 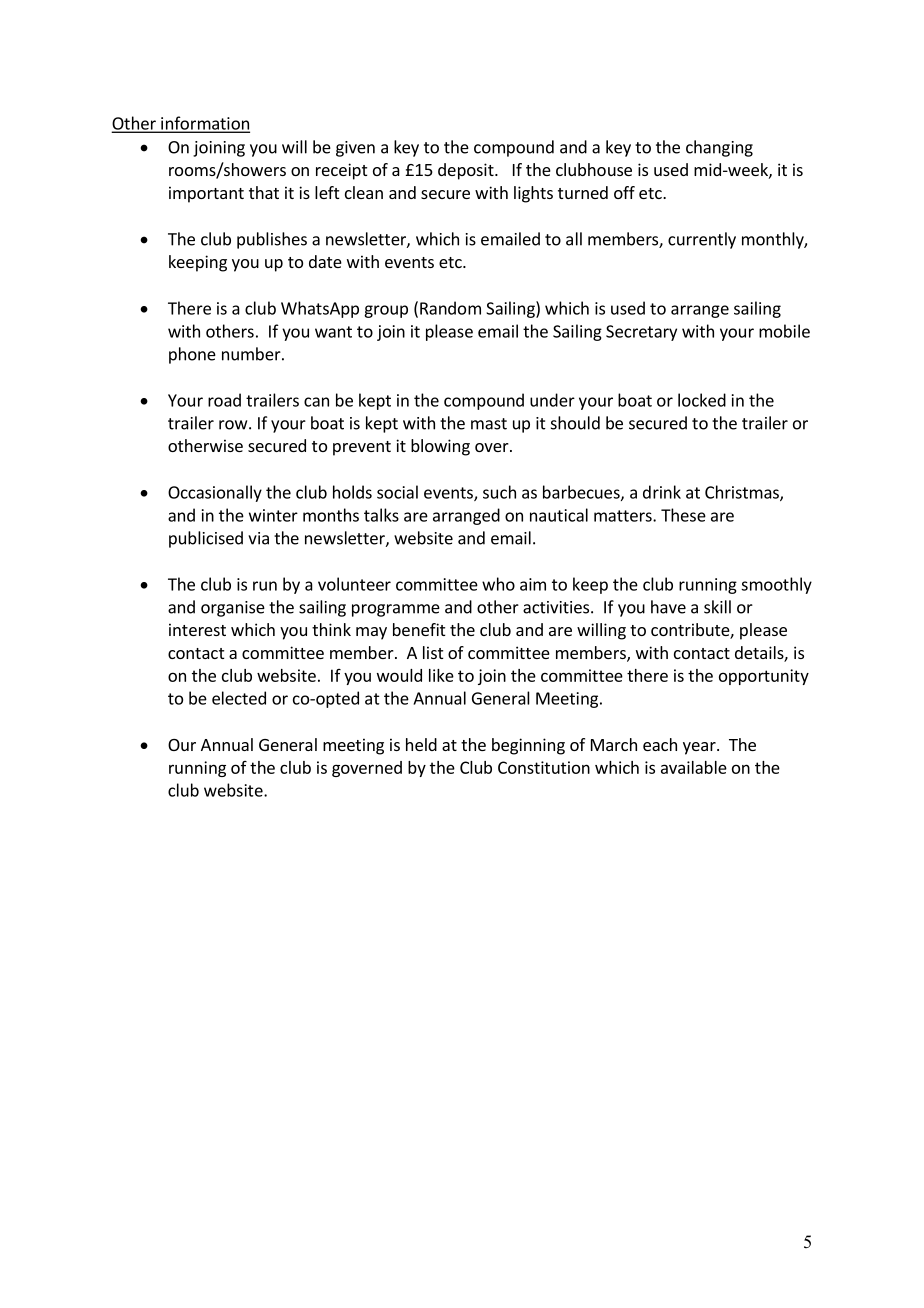 What do you see at coordinates (719, 148) in the screenshot?
I see `changing` at bounding box center [719, 148].
